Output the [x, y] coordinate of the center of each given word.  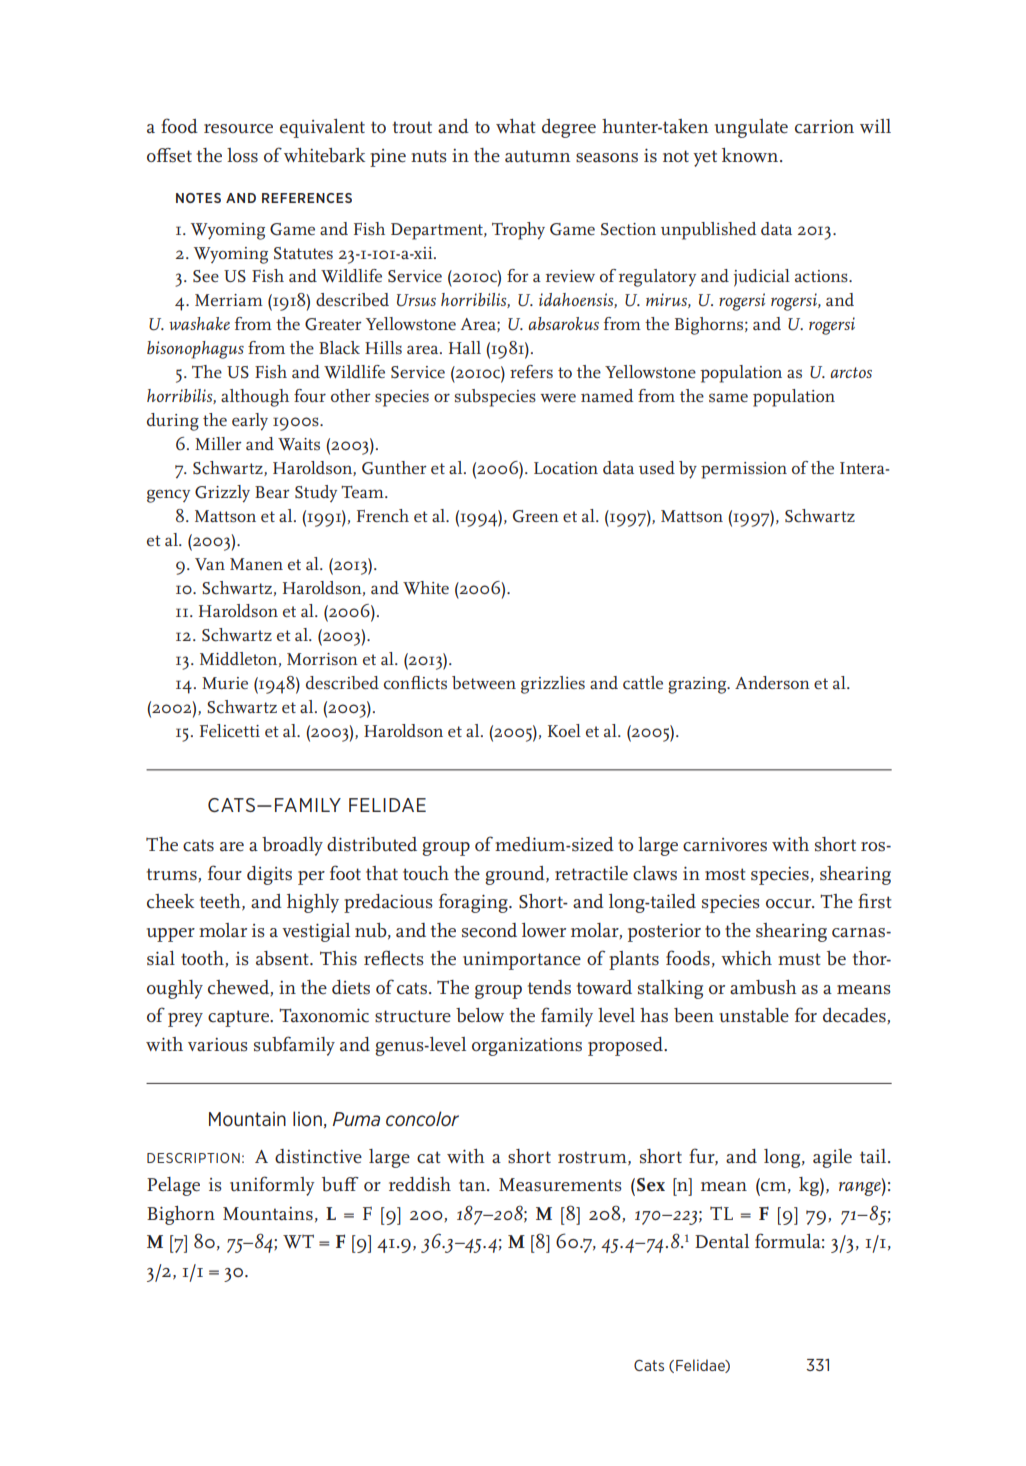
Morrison [322, 659]
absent [283, 958]
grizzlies [553, 685]
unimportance [522, 961]
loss [242, 155]
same [728, 397]
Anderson [772, 683]
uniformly [272, 1186]
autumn [537, 156]
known [751, 155]
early [250, 422]
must [799, 959]
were [558, 397]
